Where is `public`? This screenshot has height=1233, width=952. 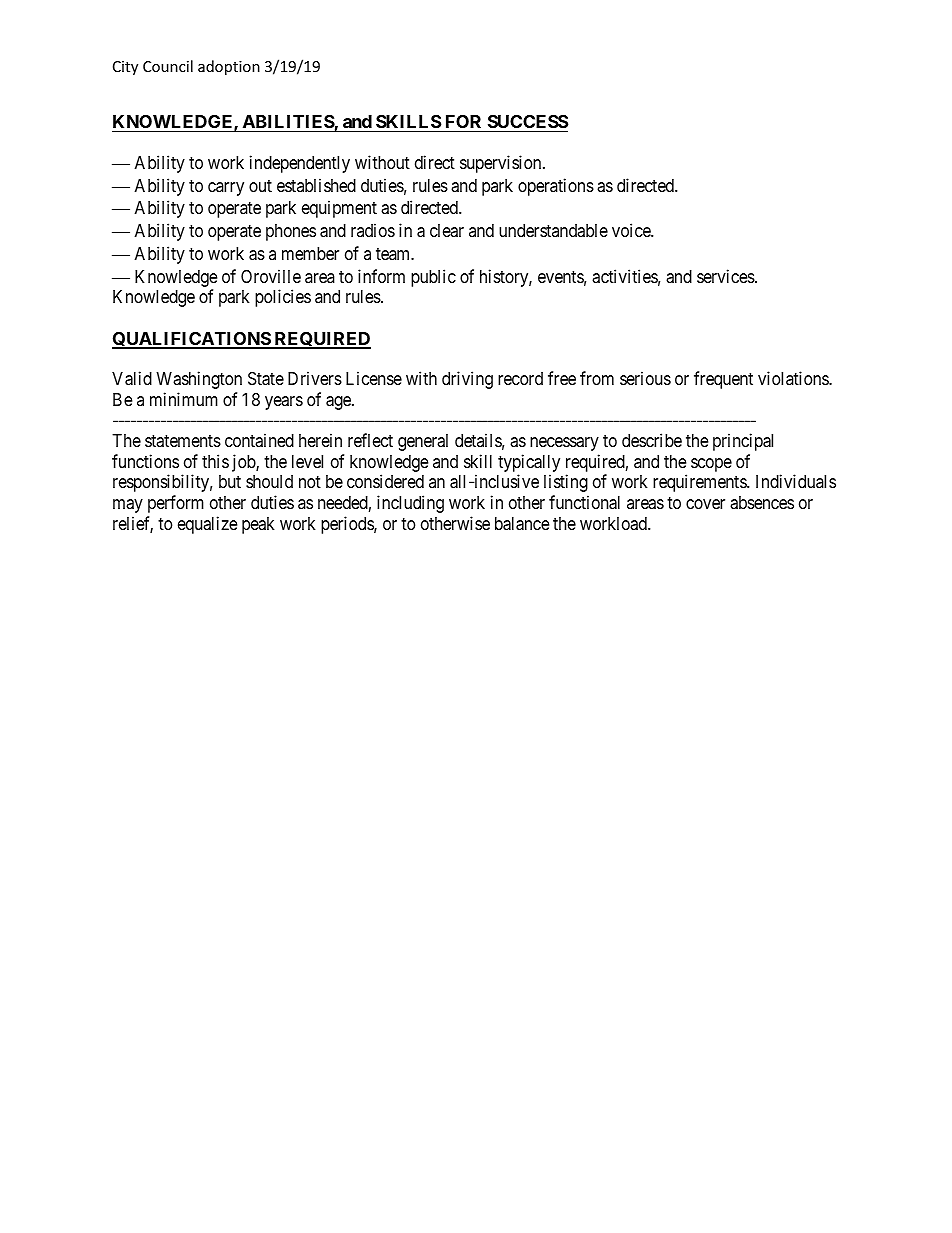 public is located at coordinates (433, 278).
